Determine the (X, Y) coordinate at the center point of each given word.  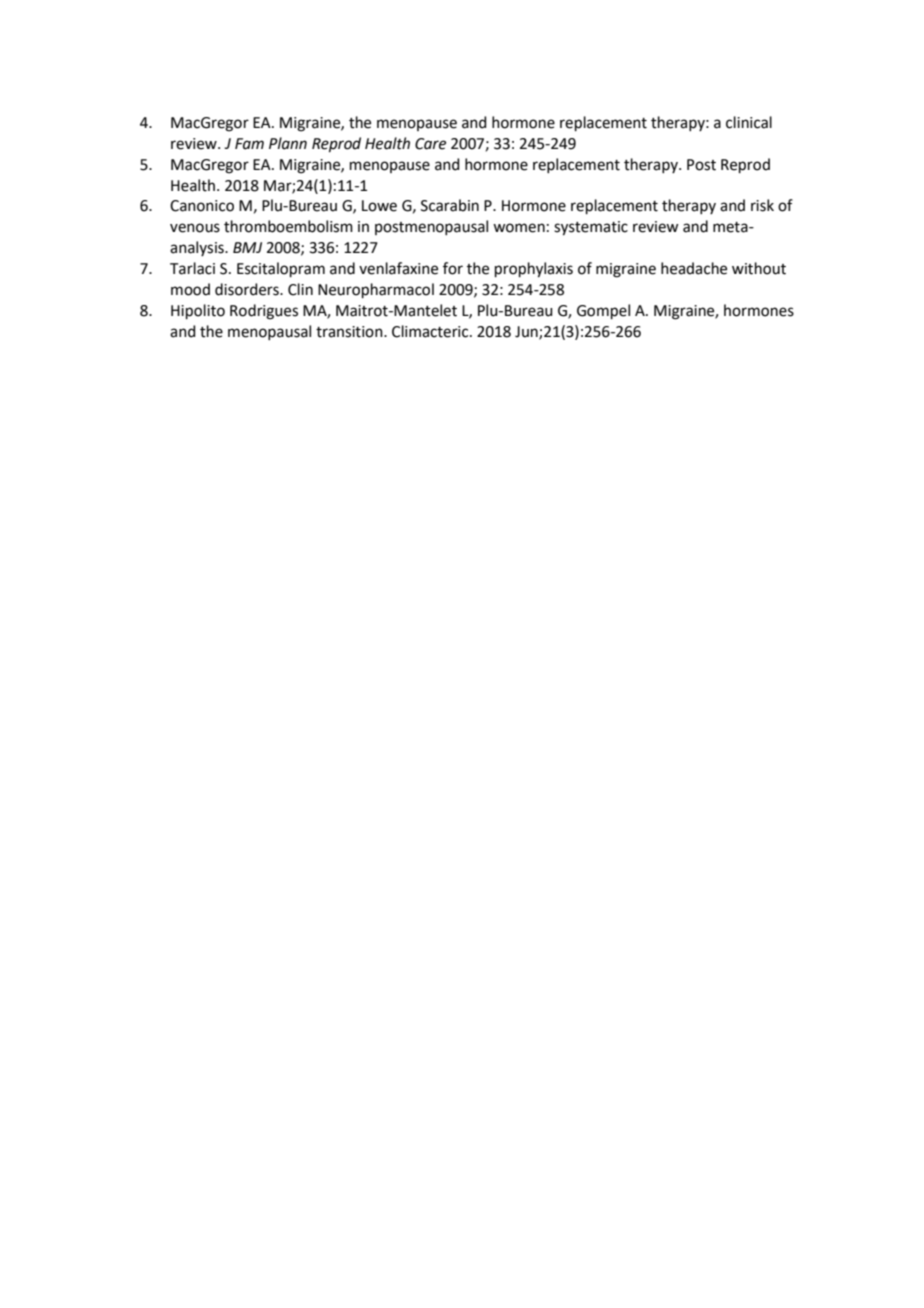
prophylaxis (534, 270)
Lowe (379, 206)
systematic (591, 228)
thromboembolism (288, 226)
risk (762, 205)
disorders (248, 289)
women (519, 228)
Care (430, 144)
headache (694, 268)
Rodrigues (264, 312)
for (453, 268)
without (759, 268)
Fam (249, 144)
